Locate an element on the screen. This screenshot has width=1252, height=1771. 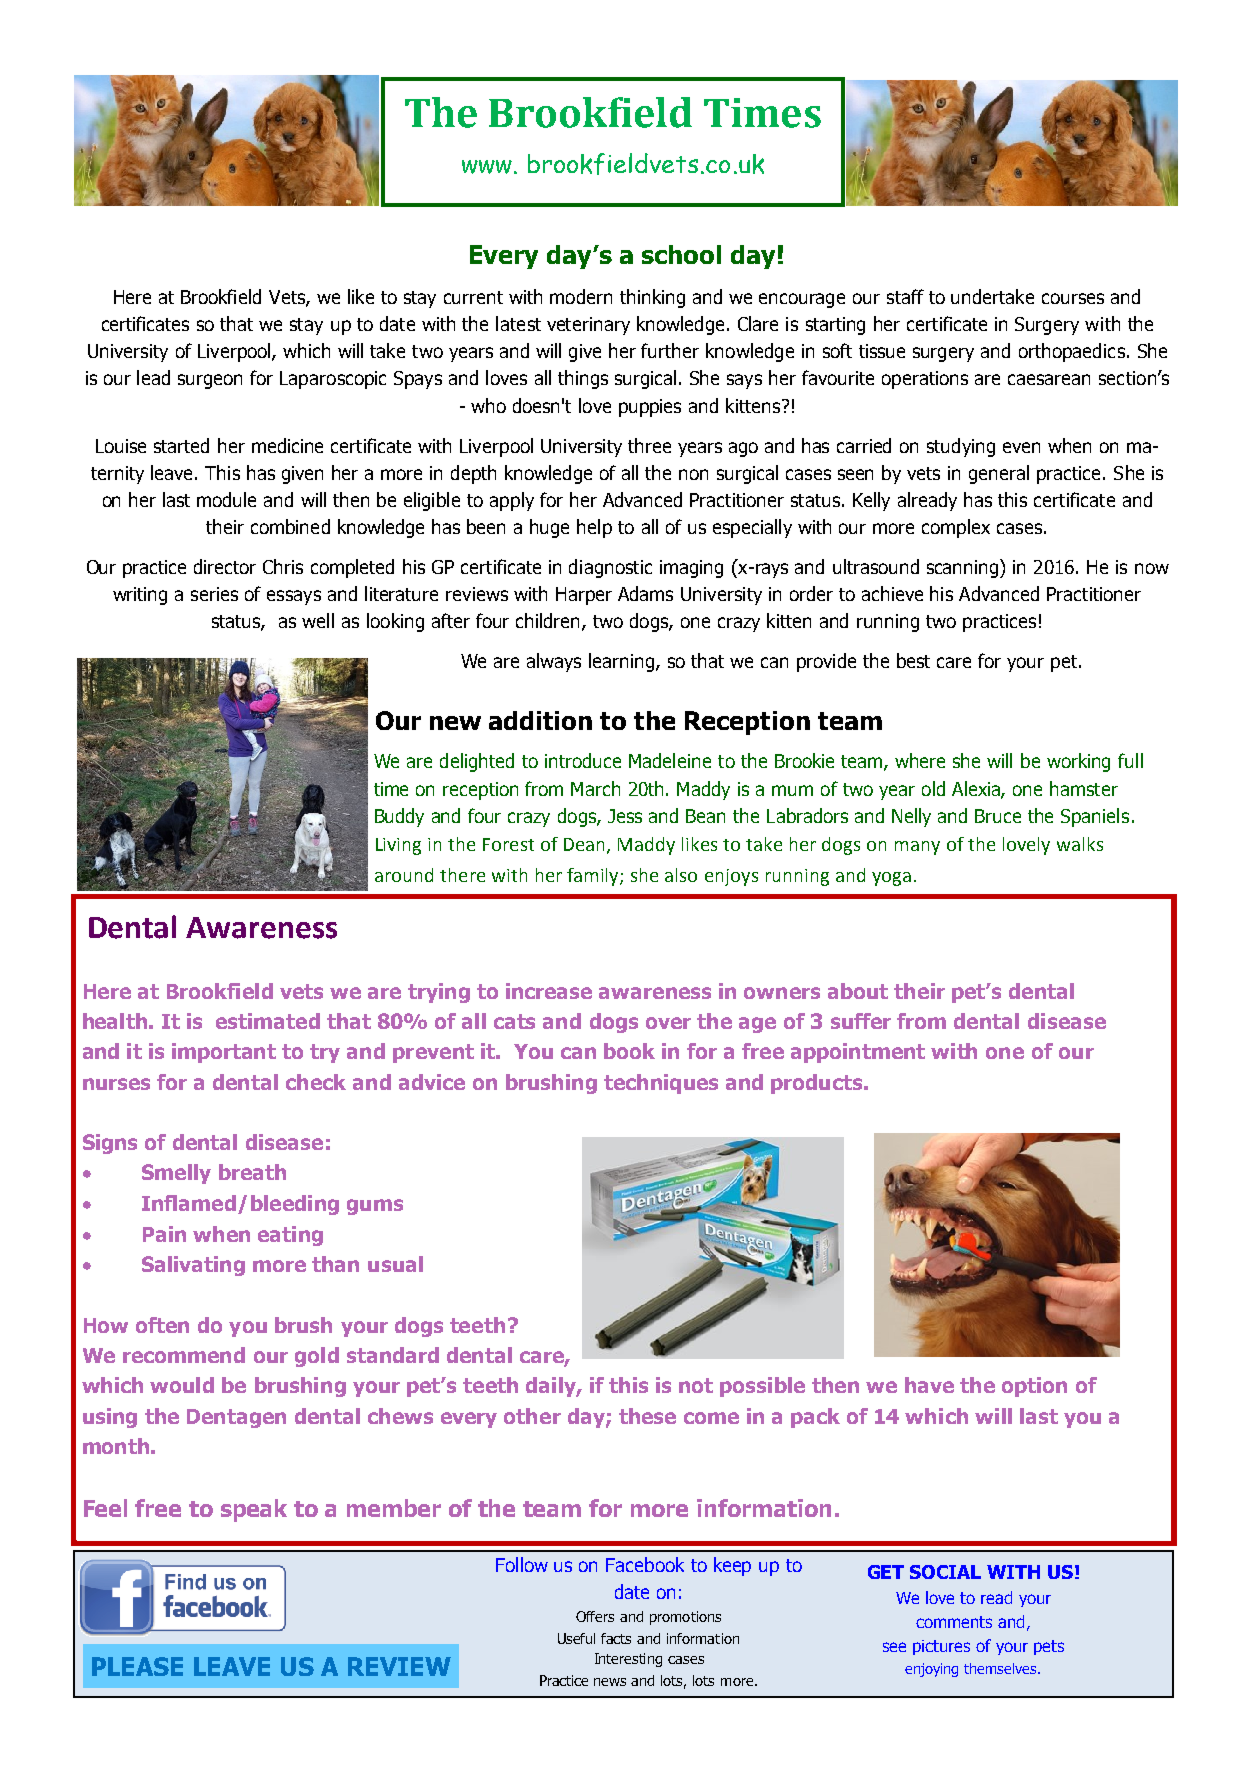
appointment is located at coordinates (858, 1053).
